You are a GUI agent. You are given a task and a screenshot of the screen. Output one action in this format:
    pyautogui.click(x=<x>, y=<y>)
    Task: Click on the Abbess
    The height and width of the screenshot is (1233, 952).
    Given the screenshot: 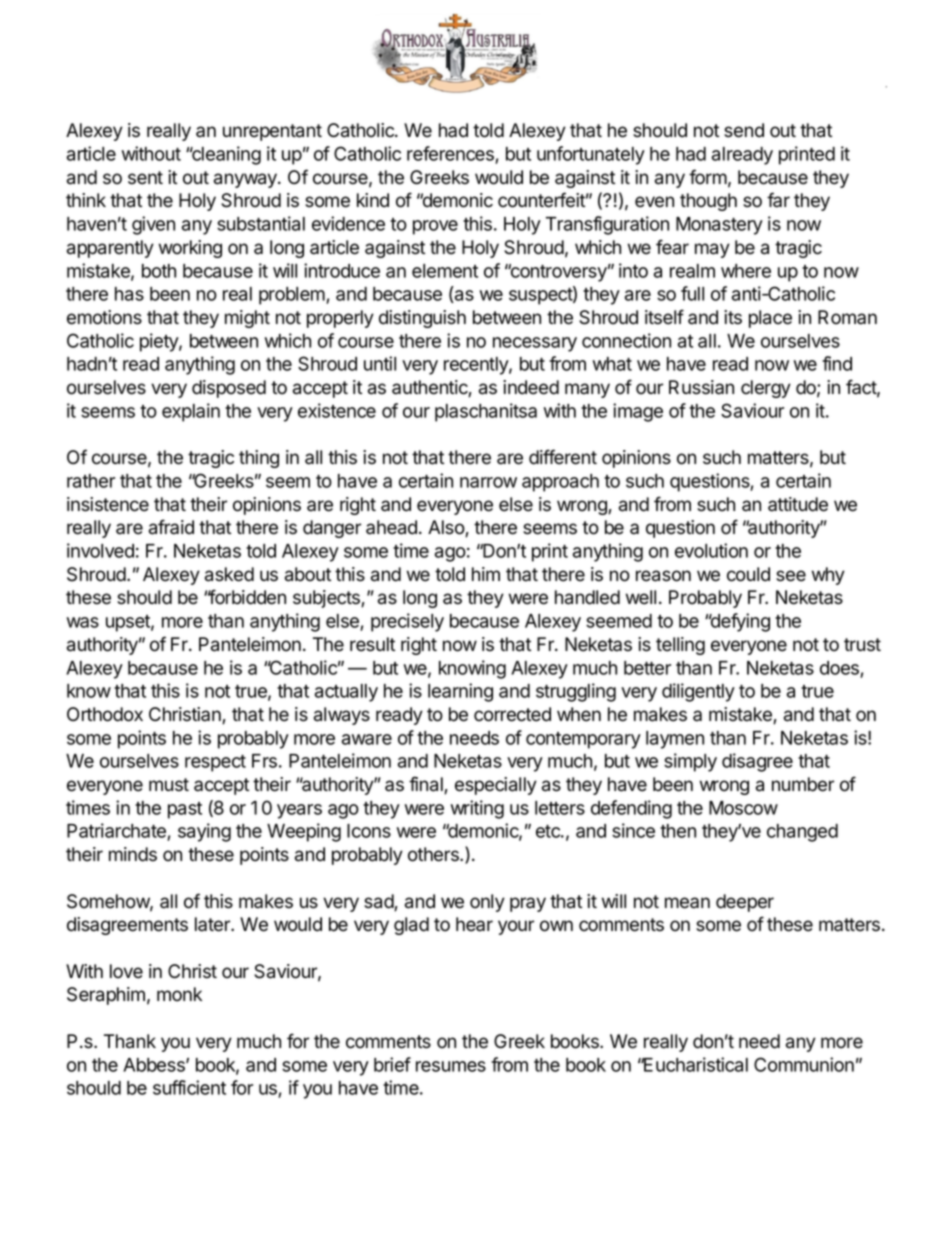 What is the action you would take?
    pyautogui.click(x=155, y=1065)
